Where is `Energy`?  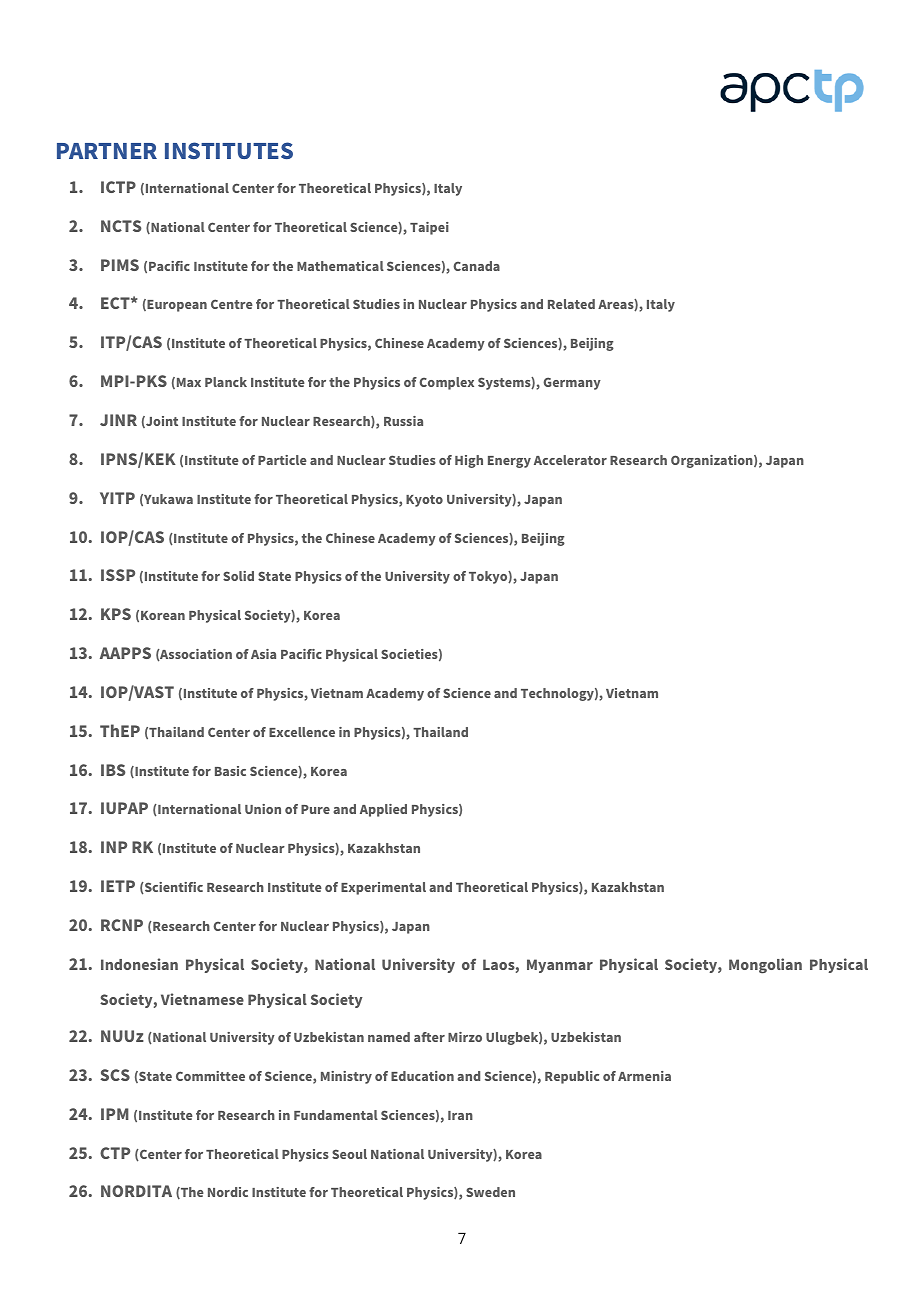 Energy is located at coordinates (509, 462).
